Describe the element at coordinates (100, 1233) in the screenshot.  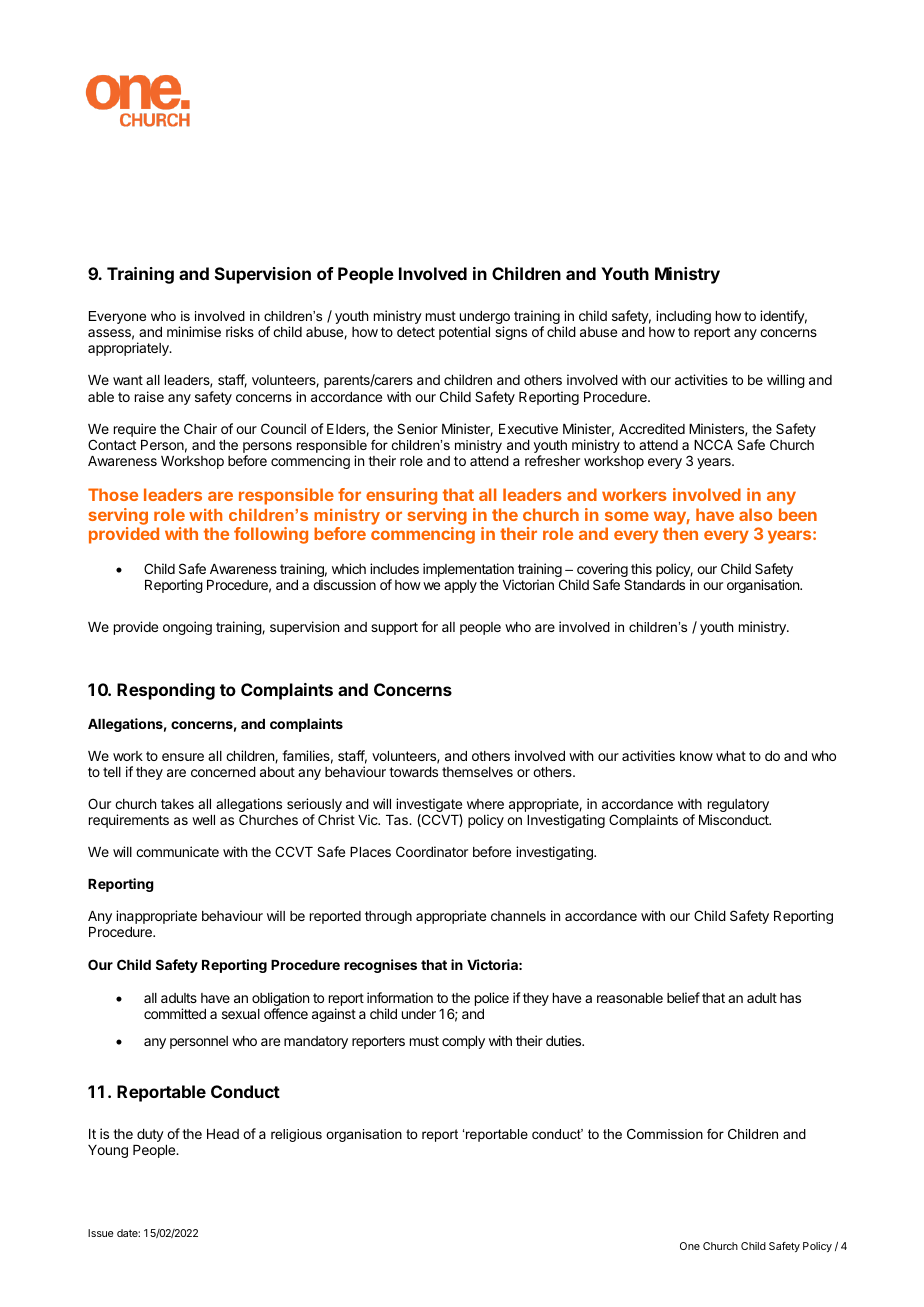
I see `Issue` at that location.
